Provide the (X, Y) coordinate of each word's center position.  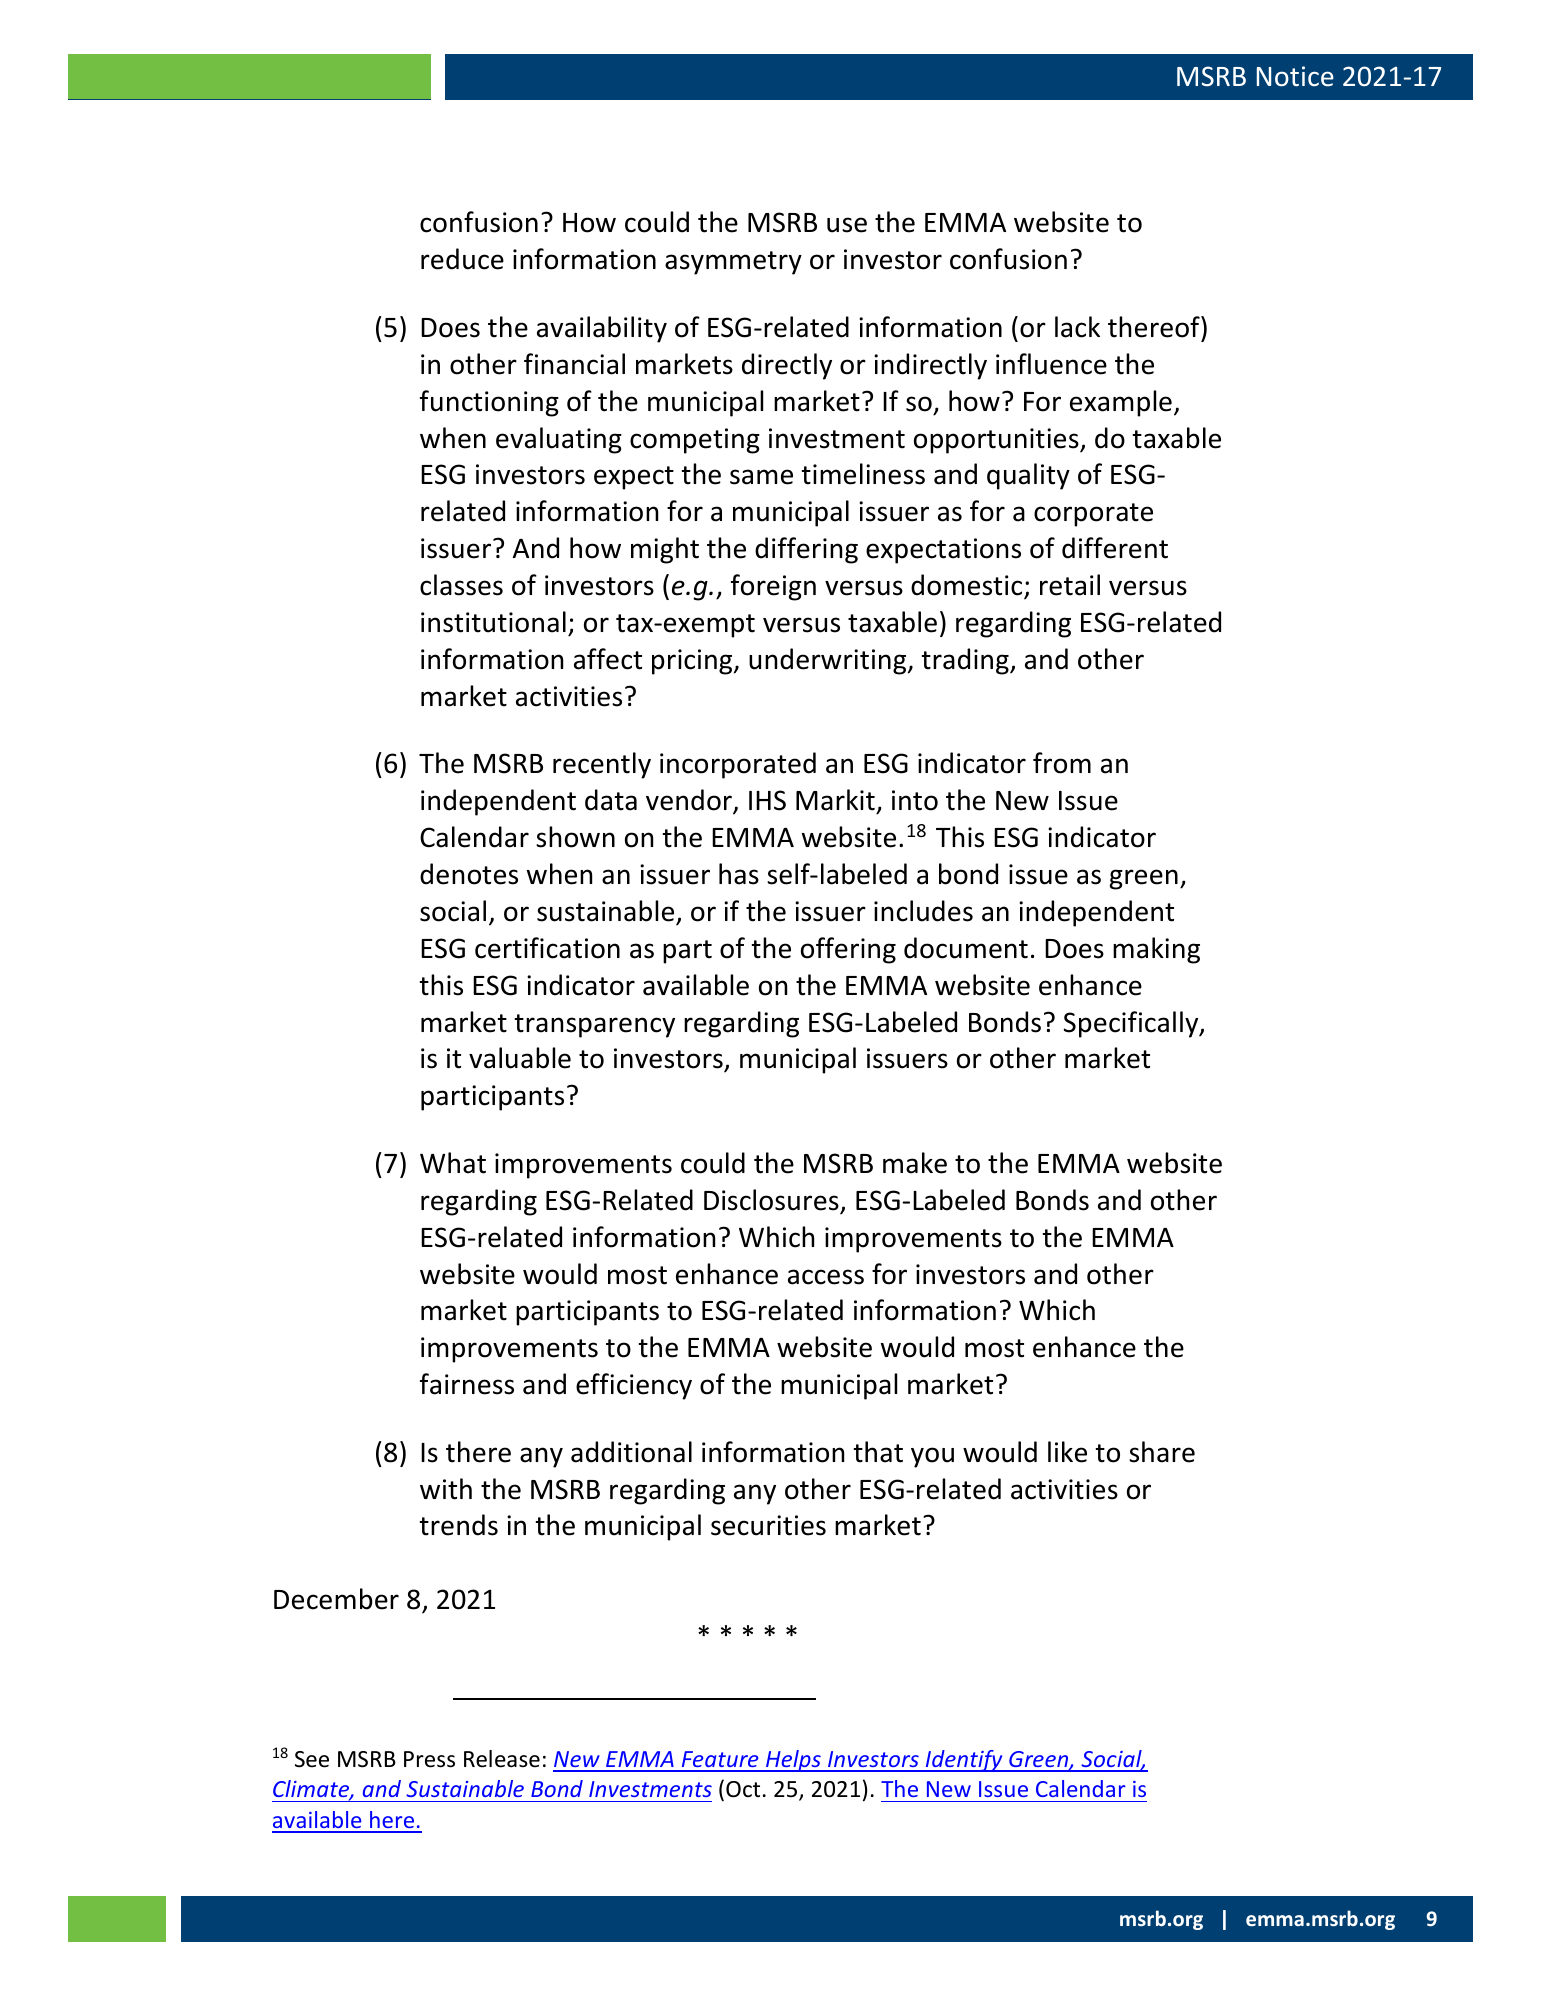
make (915, 1163)
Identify (964, 1761)
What (453, 1163)
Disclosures (771, 1200)
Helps (793, 1761)
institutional (493, 622)
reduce (462, 259)
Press (429, 1759)
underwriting (829, 661)
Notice (1295, 76)
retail (1070, 585)
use (847, 225)
